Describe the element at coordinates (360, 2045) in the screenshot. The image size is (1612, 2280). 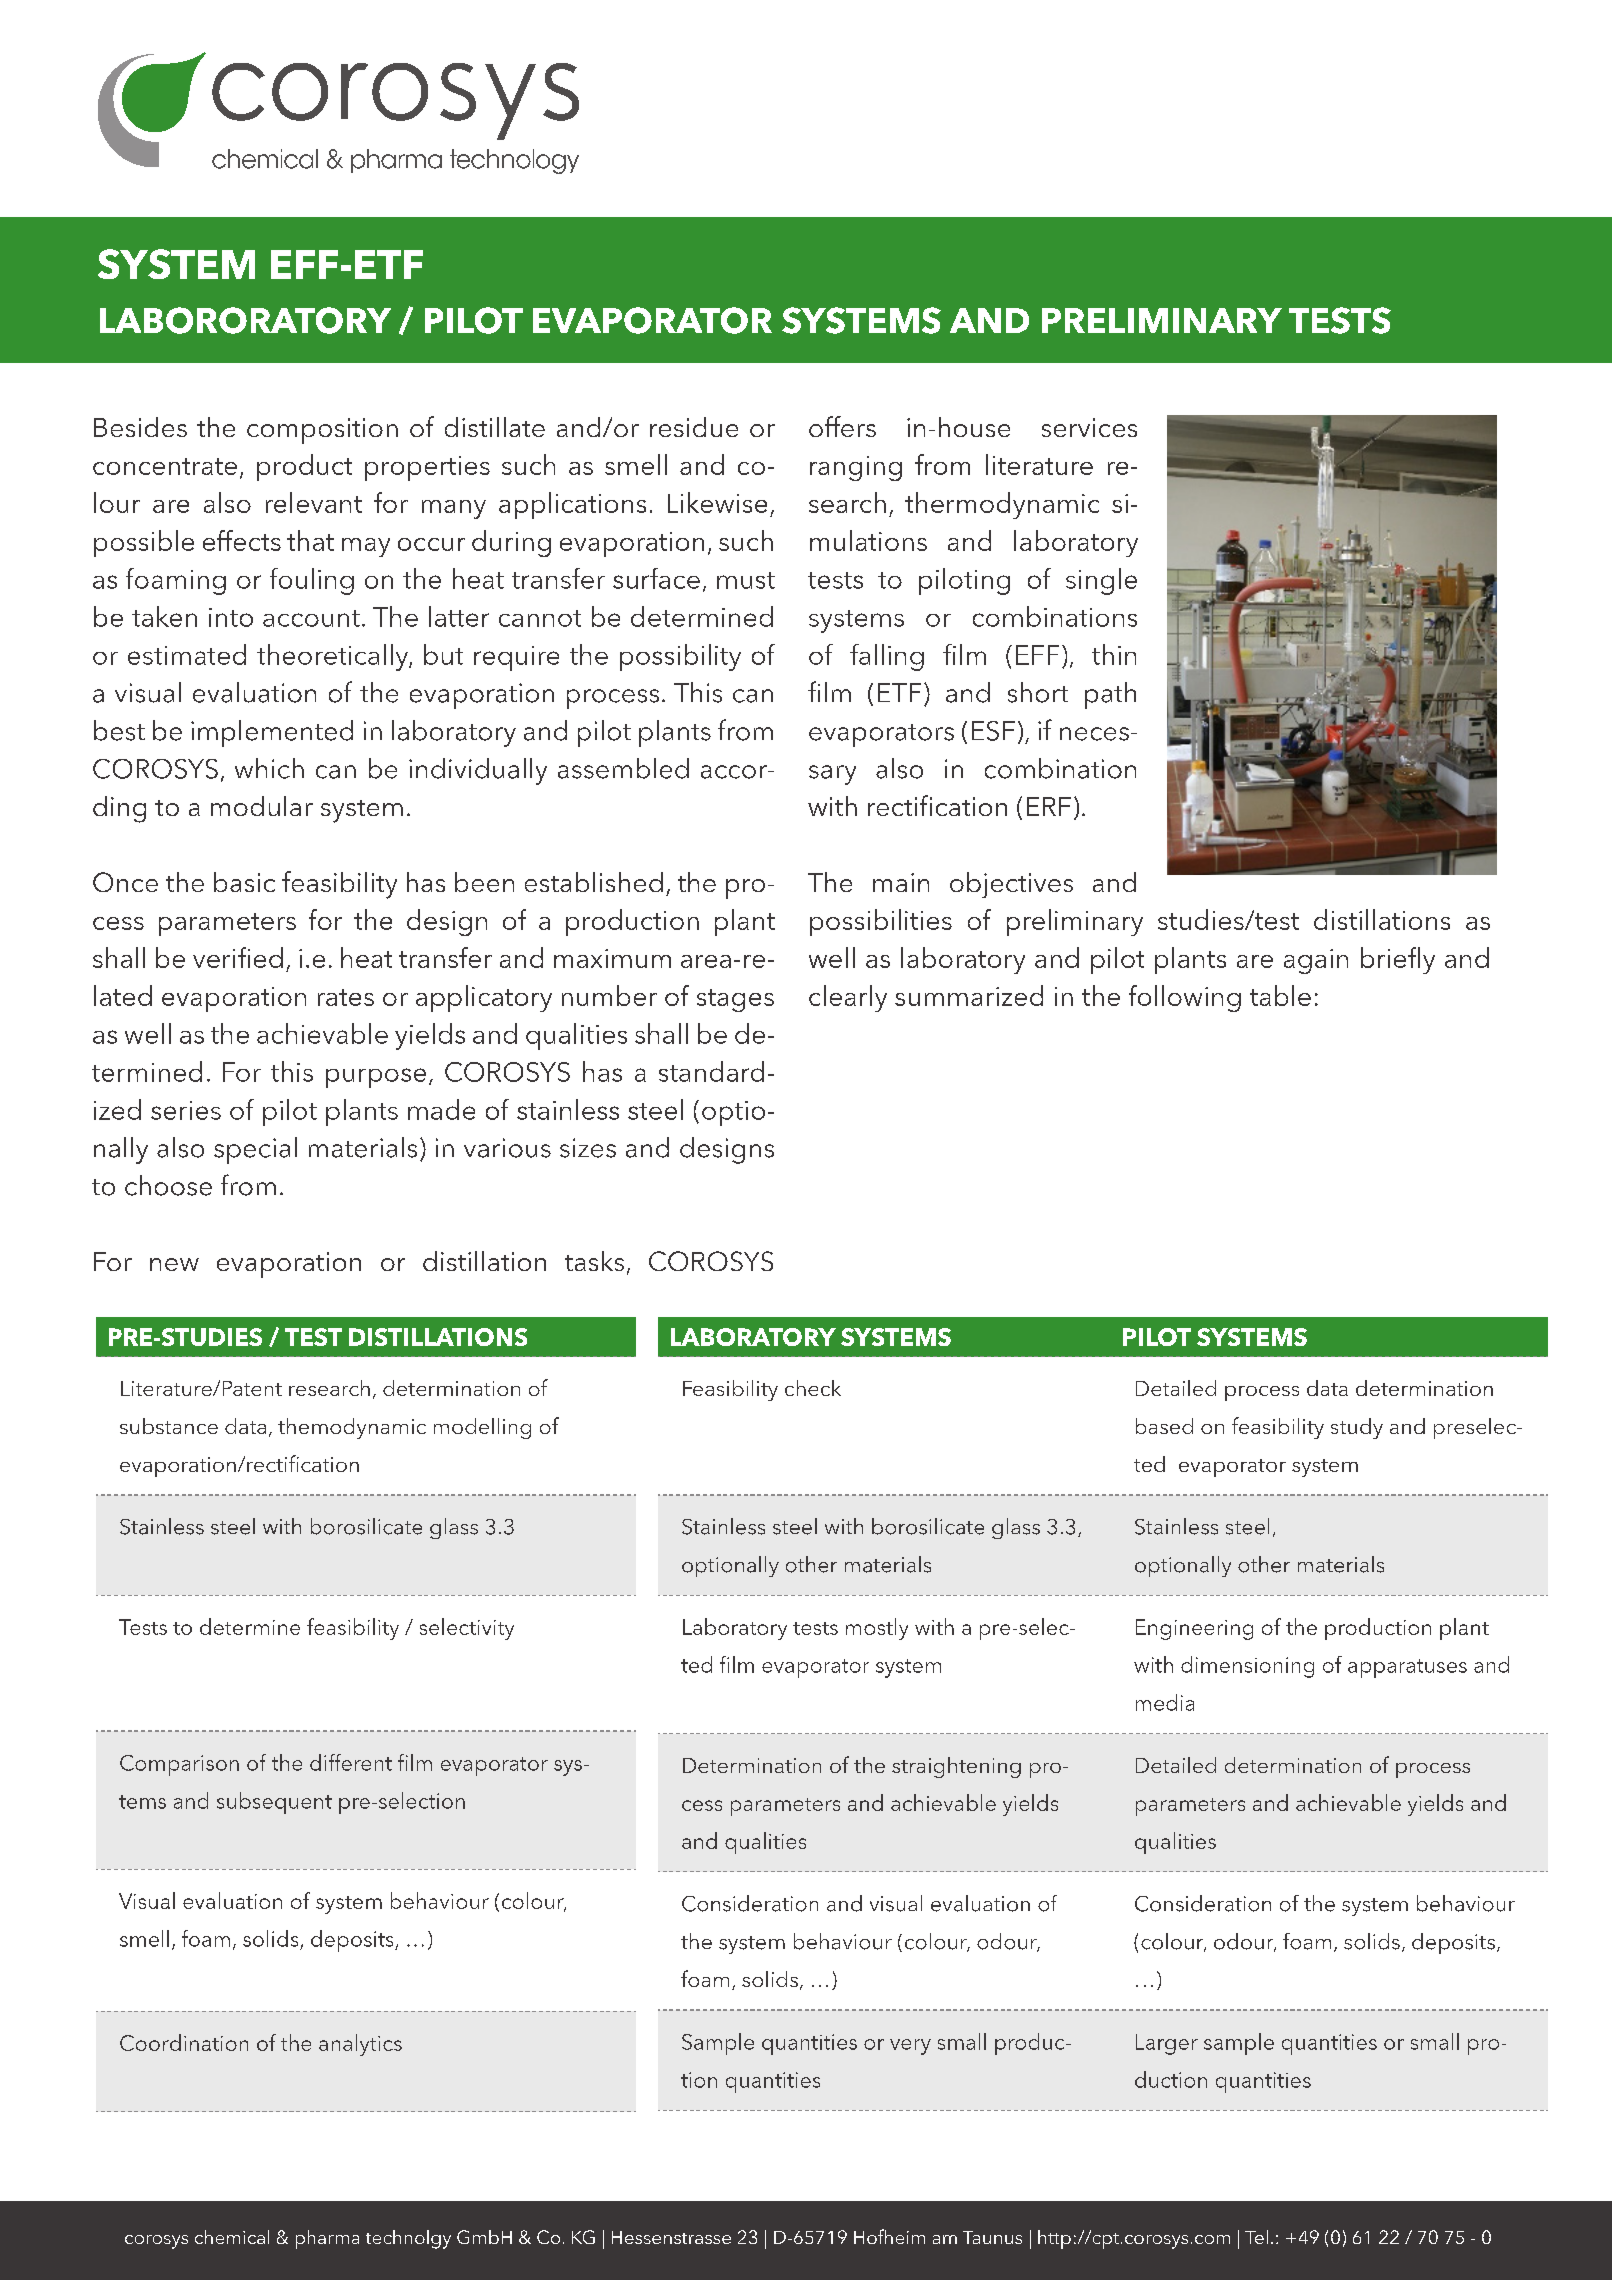
I see `analytics` at that location.
